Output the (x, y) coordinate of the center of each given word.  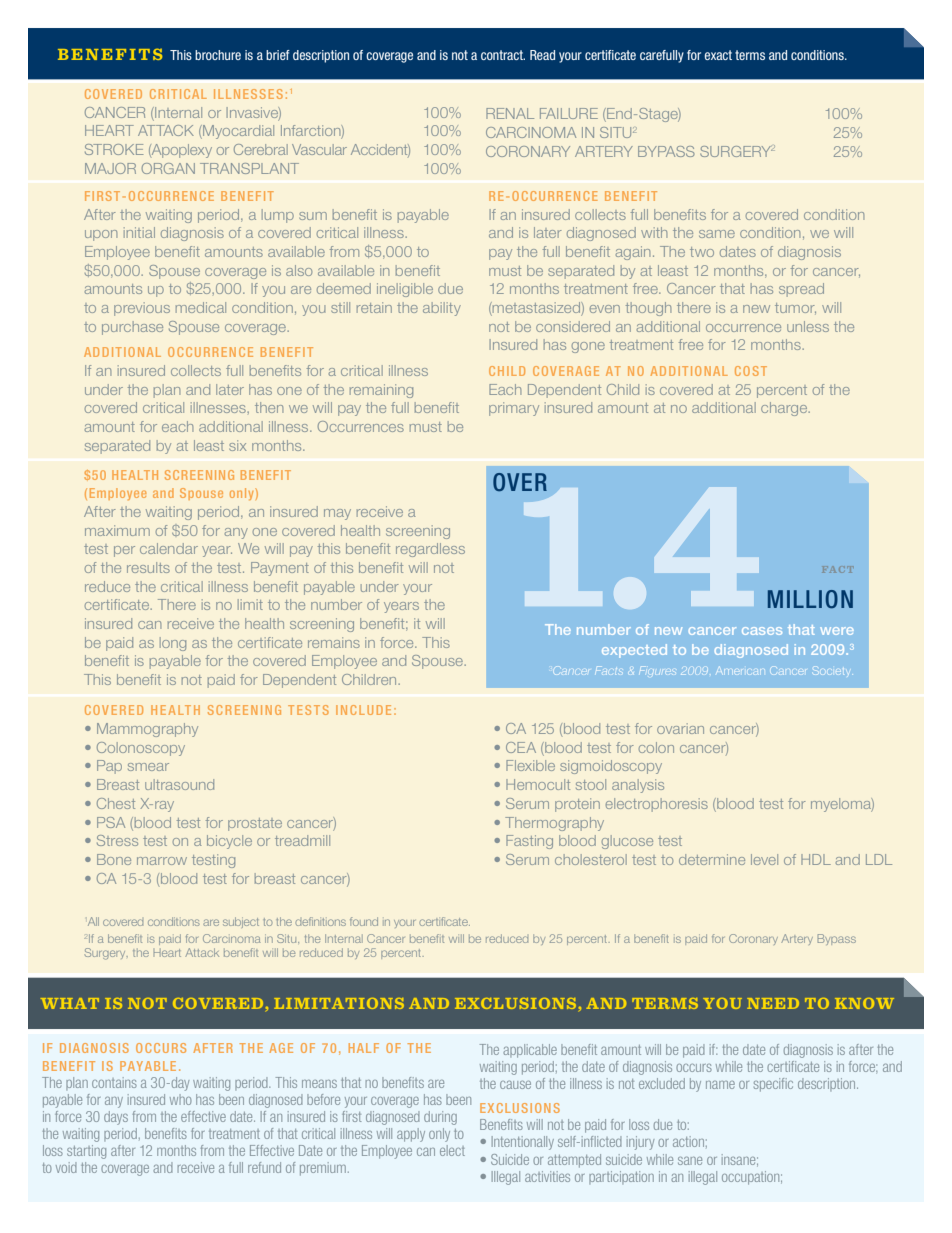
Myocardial (237, 132)
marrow (162, 861)
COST (751, 371)
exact (718, 55)
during (440, 1118)
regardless (430, 550)
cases (762, 631)
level (764, 859)
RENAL (510, 113)
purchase (132, 328)
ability (442, 309)
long (173, 644)
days (116, 1118)
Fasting (529, 842)
